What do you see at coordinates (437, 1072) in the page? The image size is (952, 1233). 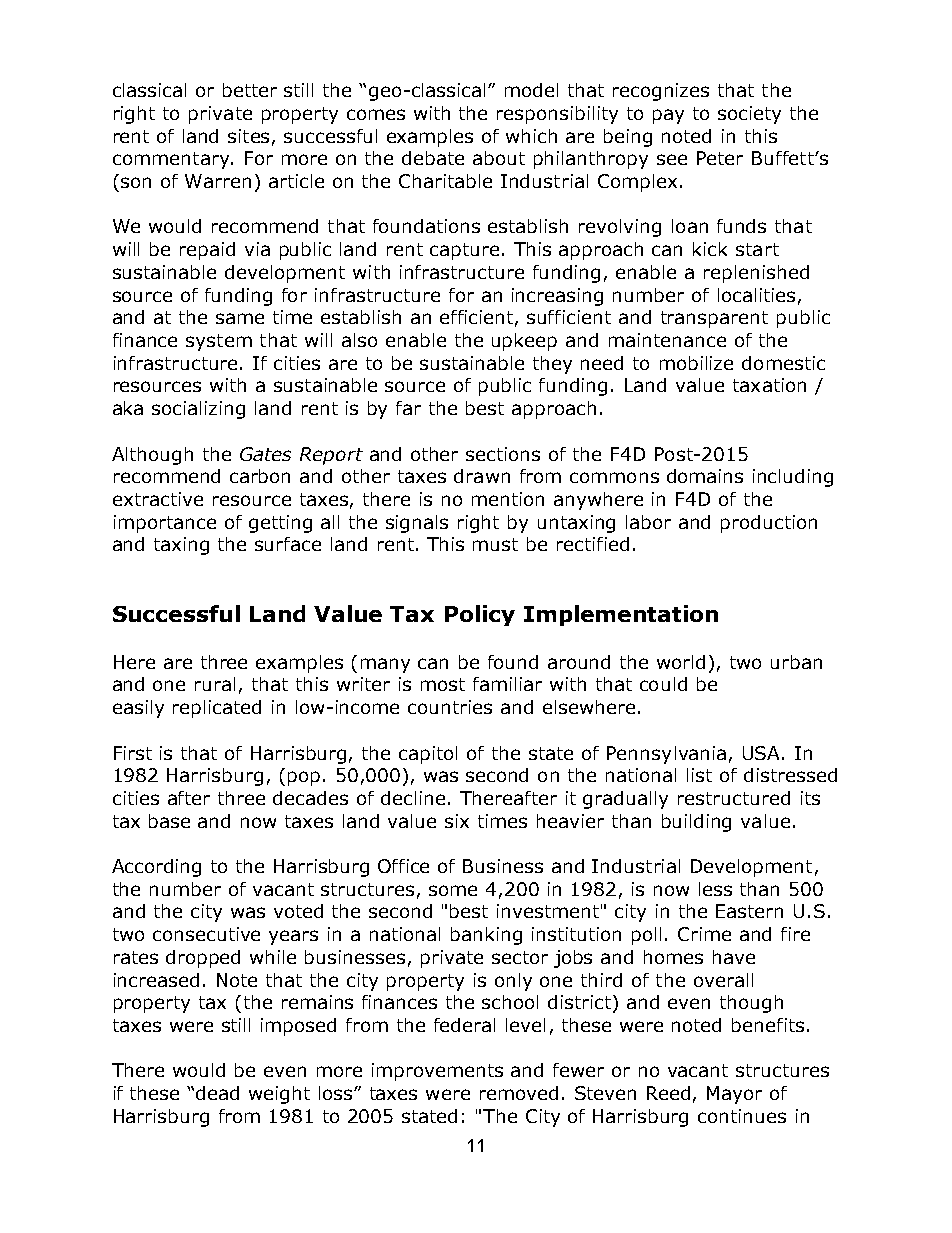 I see `improvements` at bounding box center [437, 1072].
